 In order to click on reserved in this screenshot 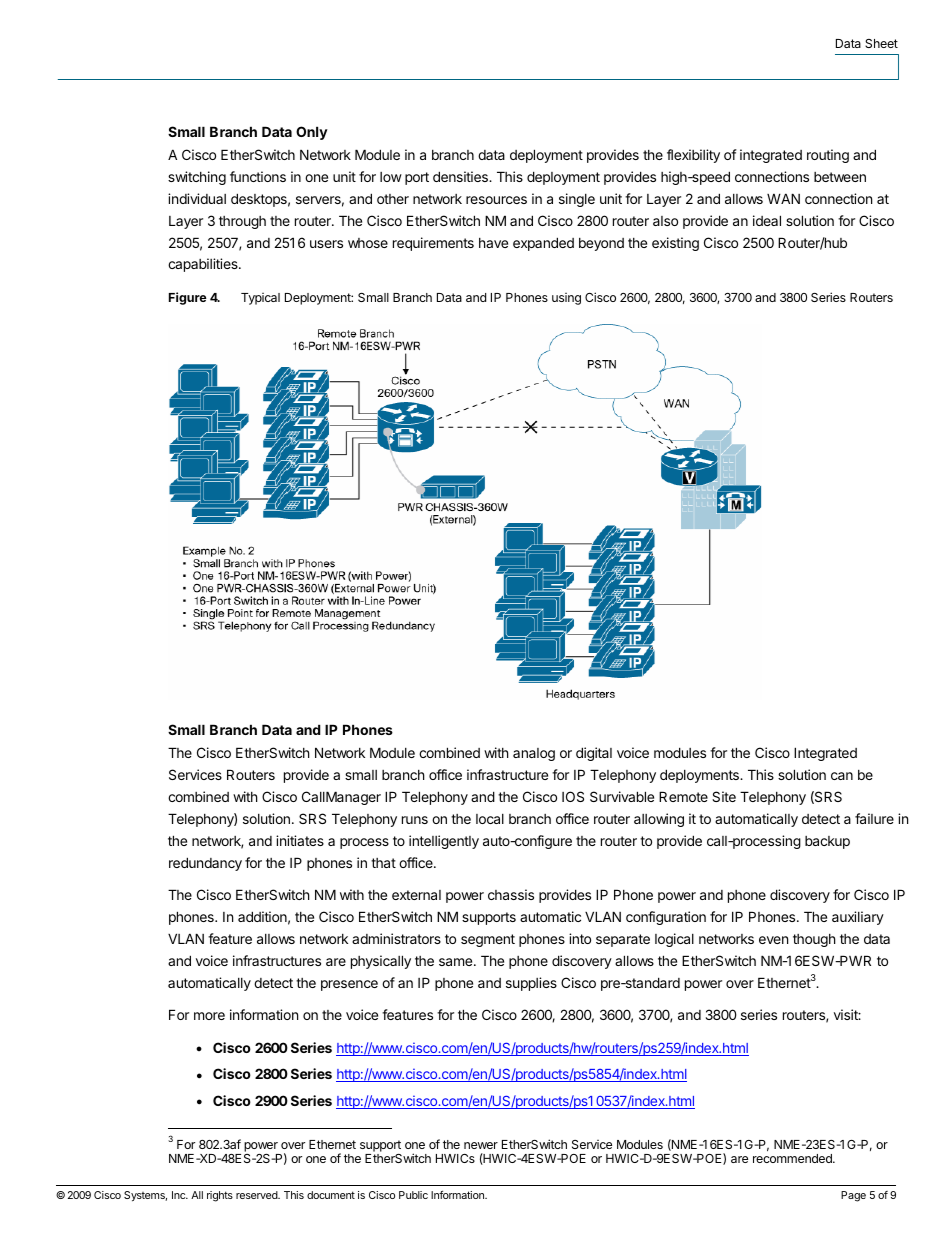, I will do `click(257, 1195)`.
